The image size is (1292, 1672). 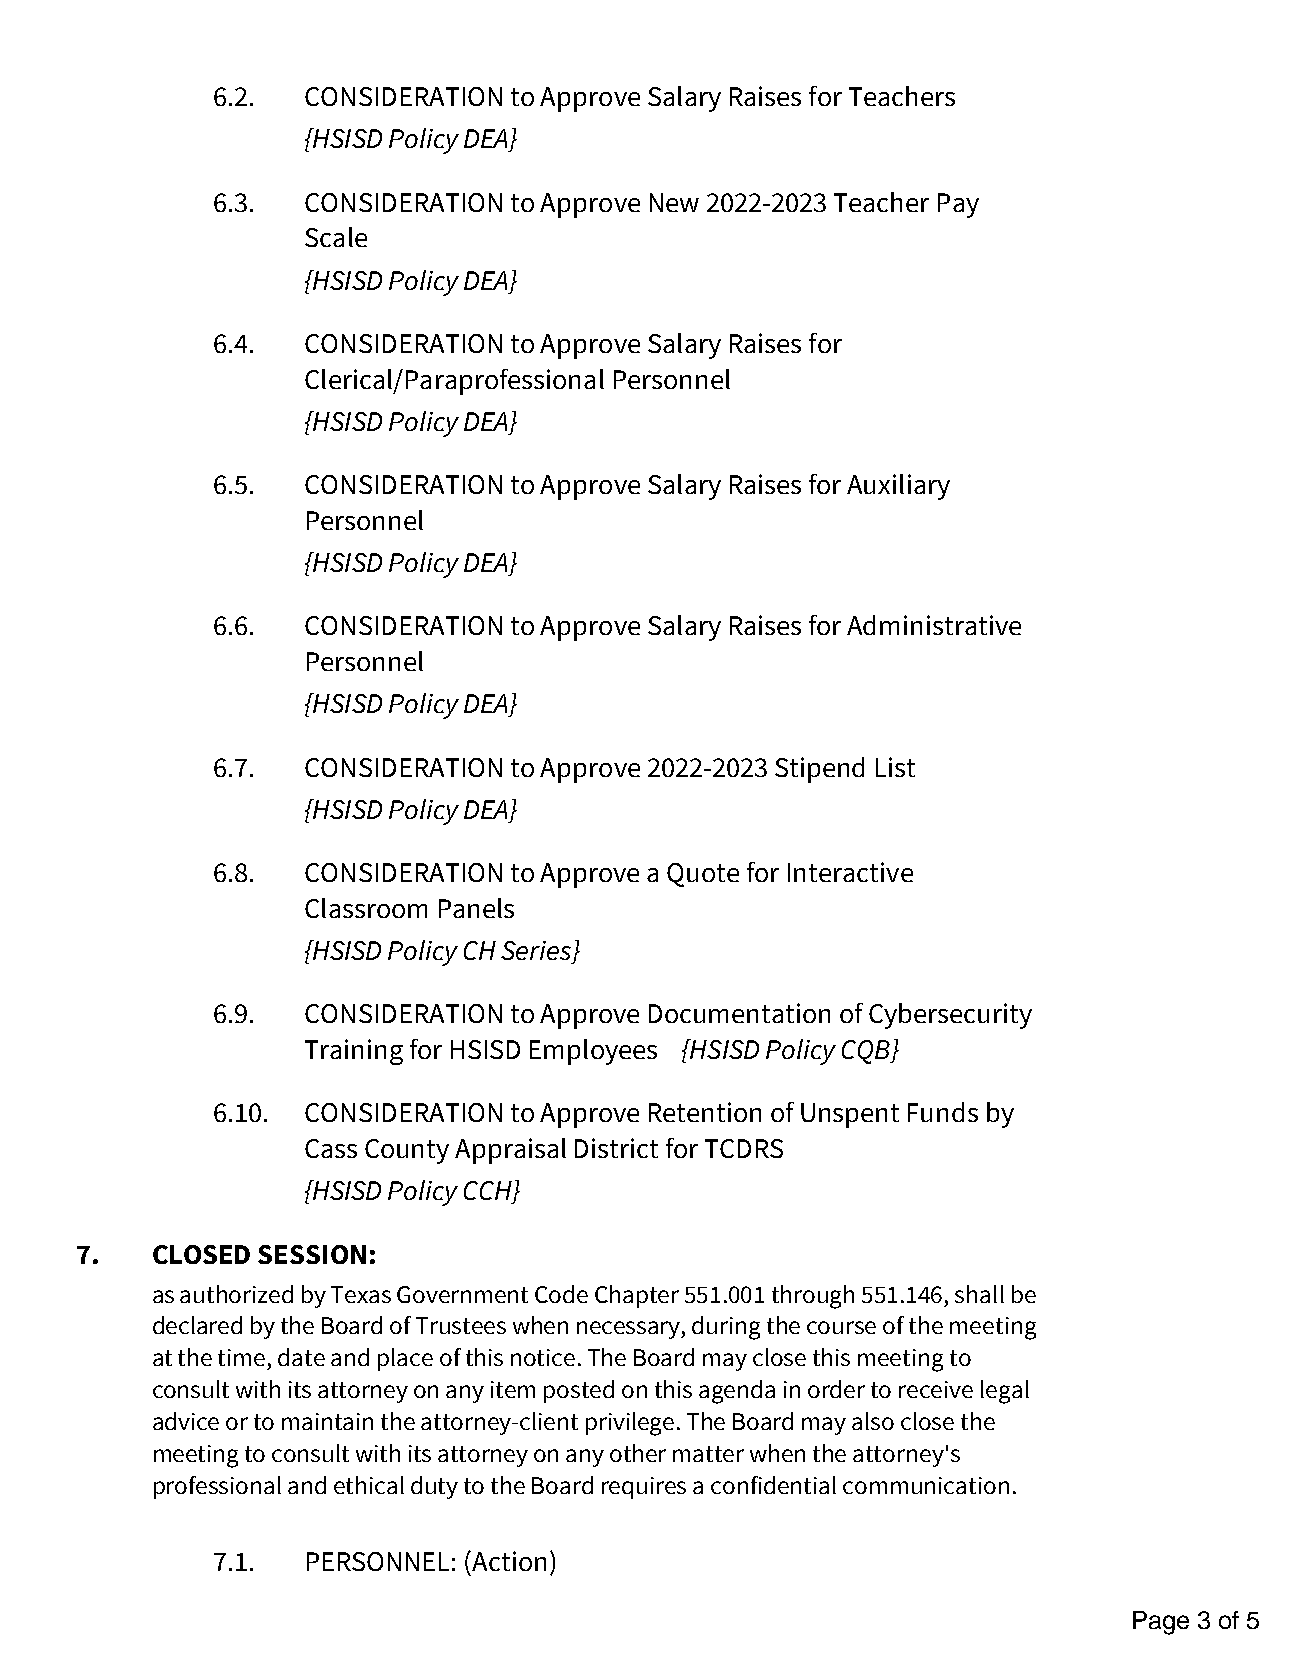 I want to click on shall, so click(x=979, y=1294).
